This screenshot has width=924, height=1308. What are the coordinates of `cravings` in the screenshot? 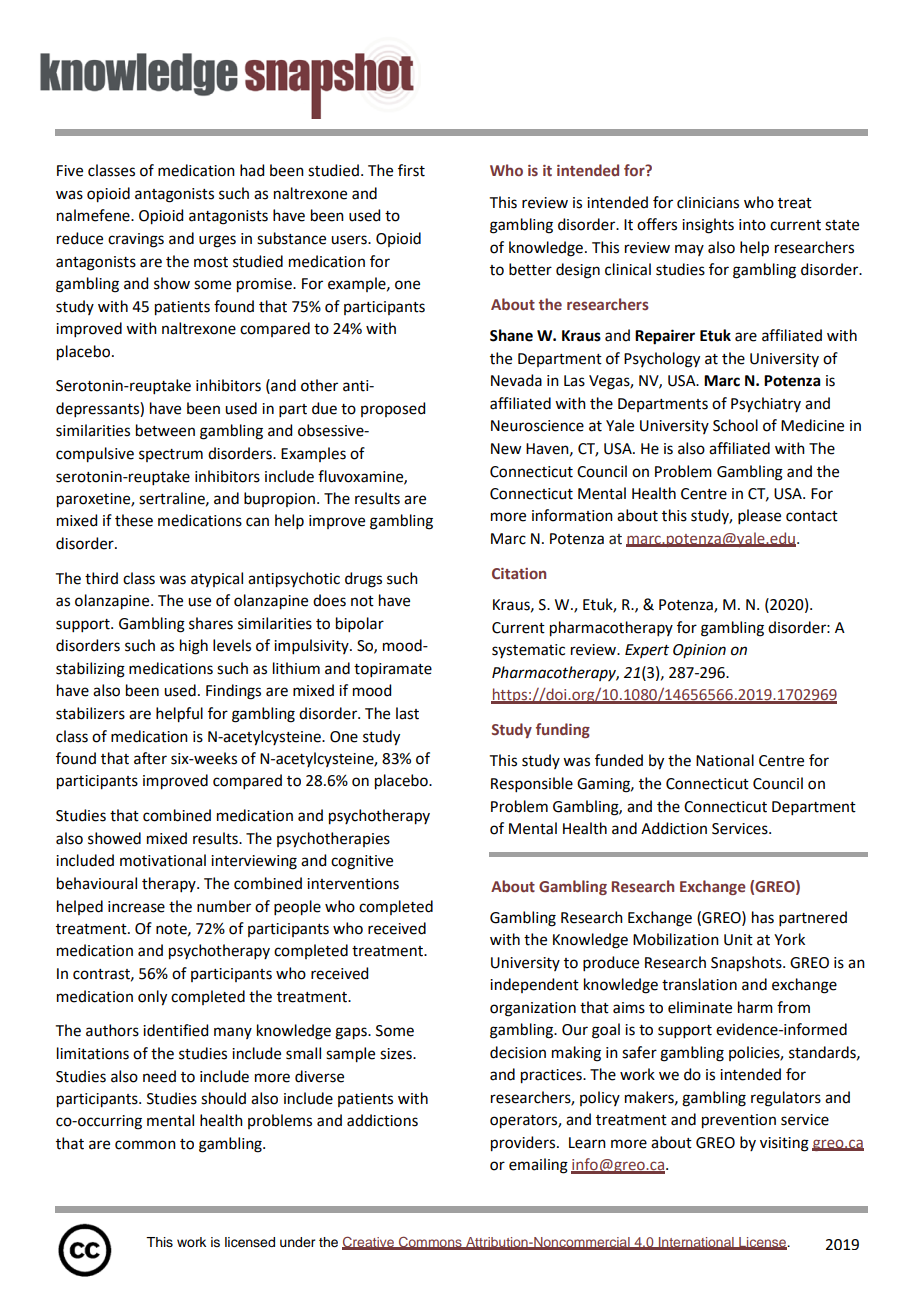 It's located at (136, 240).
